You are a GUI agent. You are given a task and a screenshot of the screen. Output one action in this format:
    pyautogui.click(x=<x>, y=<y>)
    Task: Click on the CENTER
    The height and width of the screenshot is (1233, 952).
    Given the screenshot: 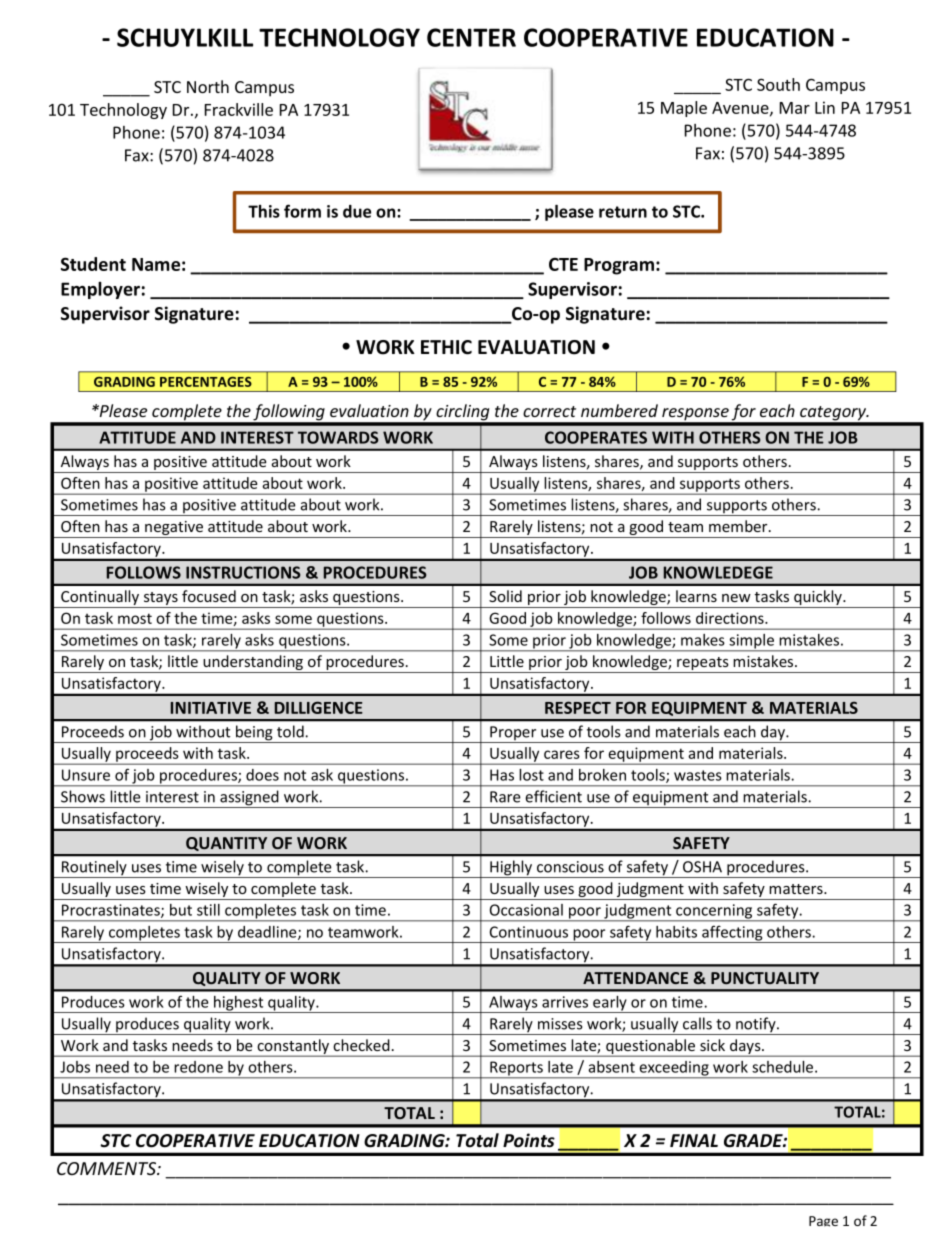 What is the action you would take?
    pyautogui.click(x=471, y=37)
